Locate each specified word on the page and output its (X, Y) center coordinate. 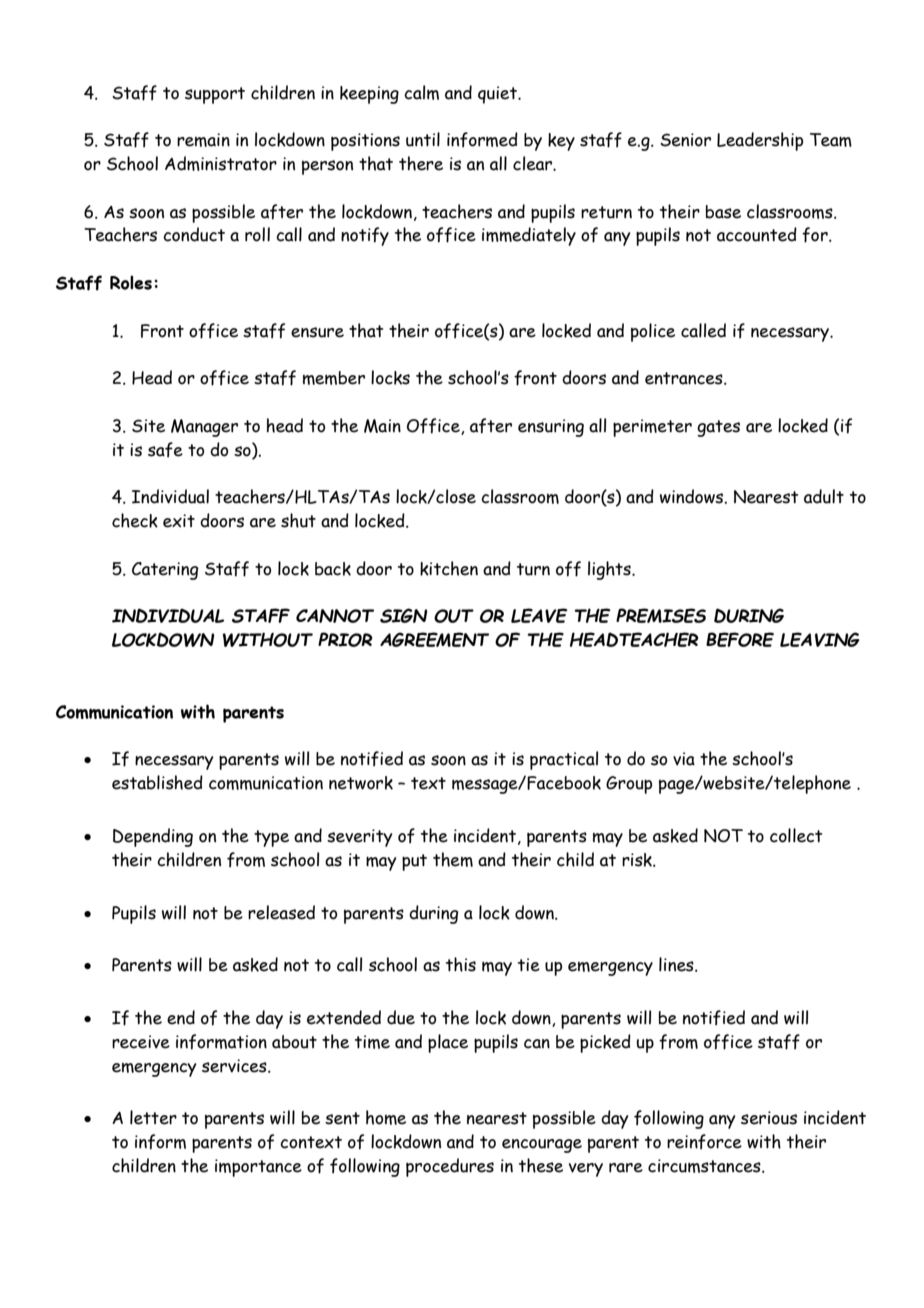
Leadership (760, 141)
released (281, 912)
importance (258, 1168)
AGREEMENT (434, 639)
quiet (499, 95)
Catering (165, 571)
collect (796, 835)
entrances (685, 378)
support (215, 95)
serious (769, 1118)
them (453, 859)
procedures (450, 1167)
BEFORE (740, 639)
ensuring (551, 428)
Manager (204, 428)
